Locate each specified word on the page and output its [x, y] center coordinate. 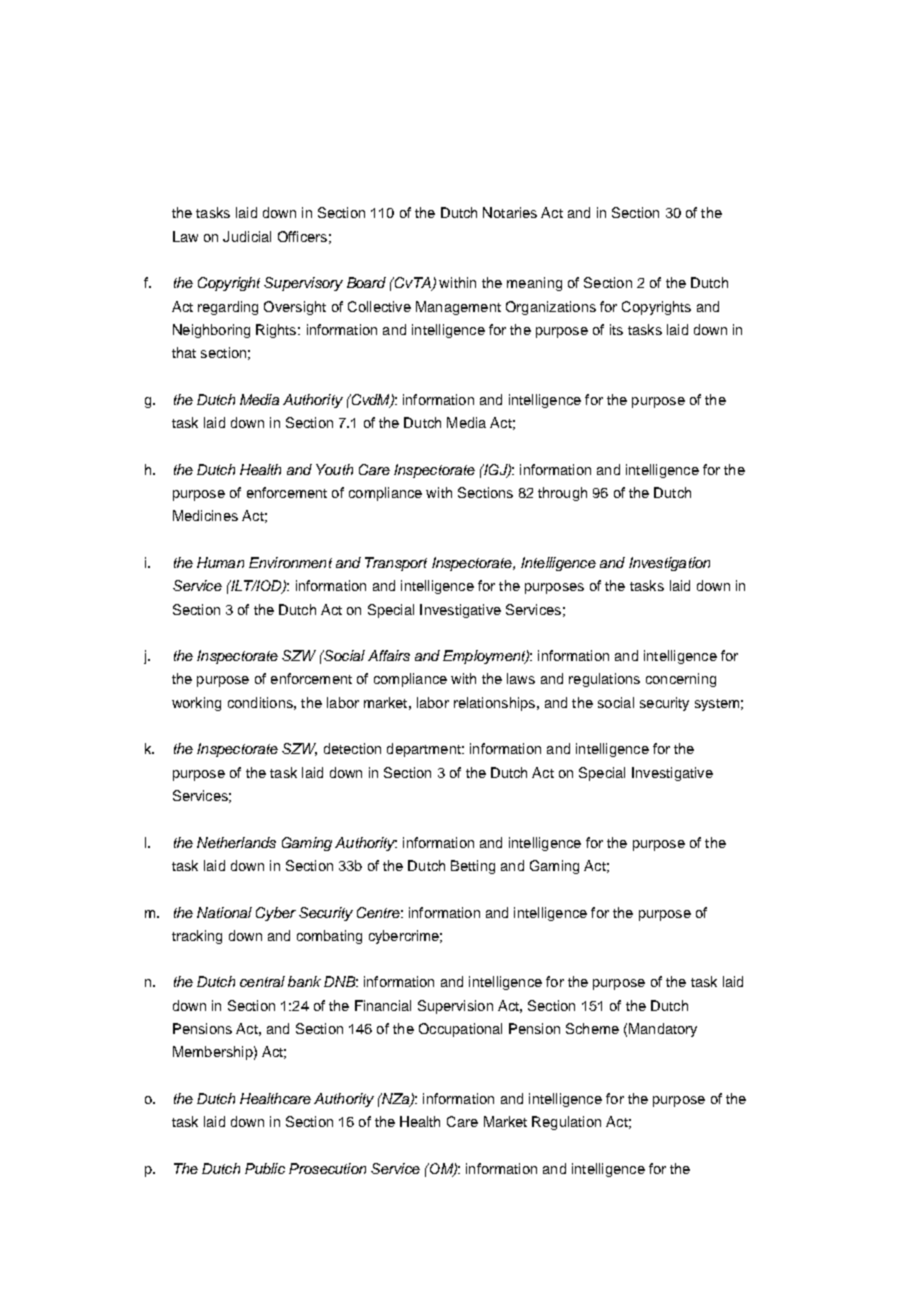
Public [265, 1168]
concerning [681, 680]
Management [458, 308]
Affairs [389, 655]
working [196, 704]
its [616, 329]
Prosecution [327, 1168]
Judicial [247, 236]
